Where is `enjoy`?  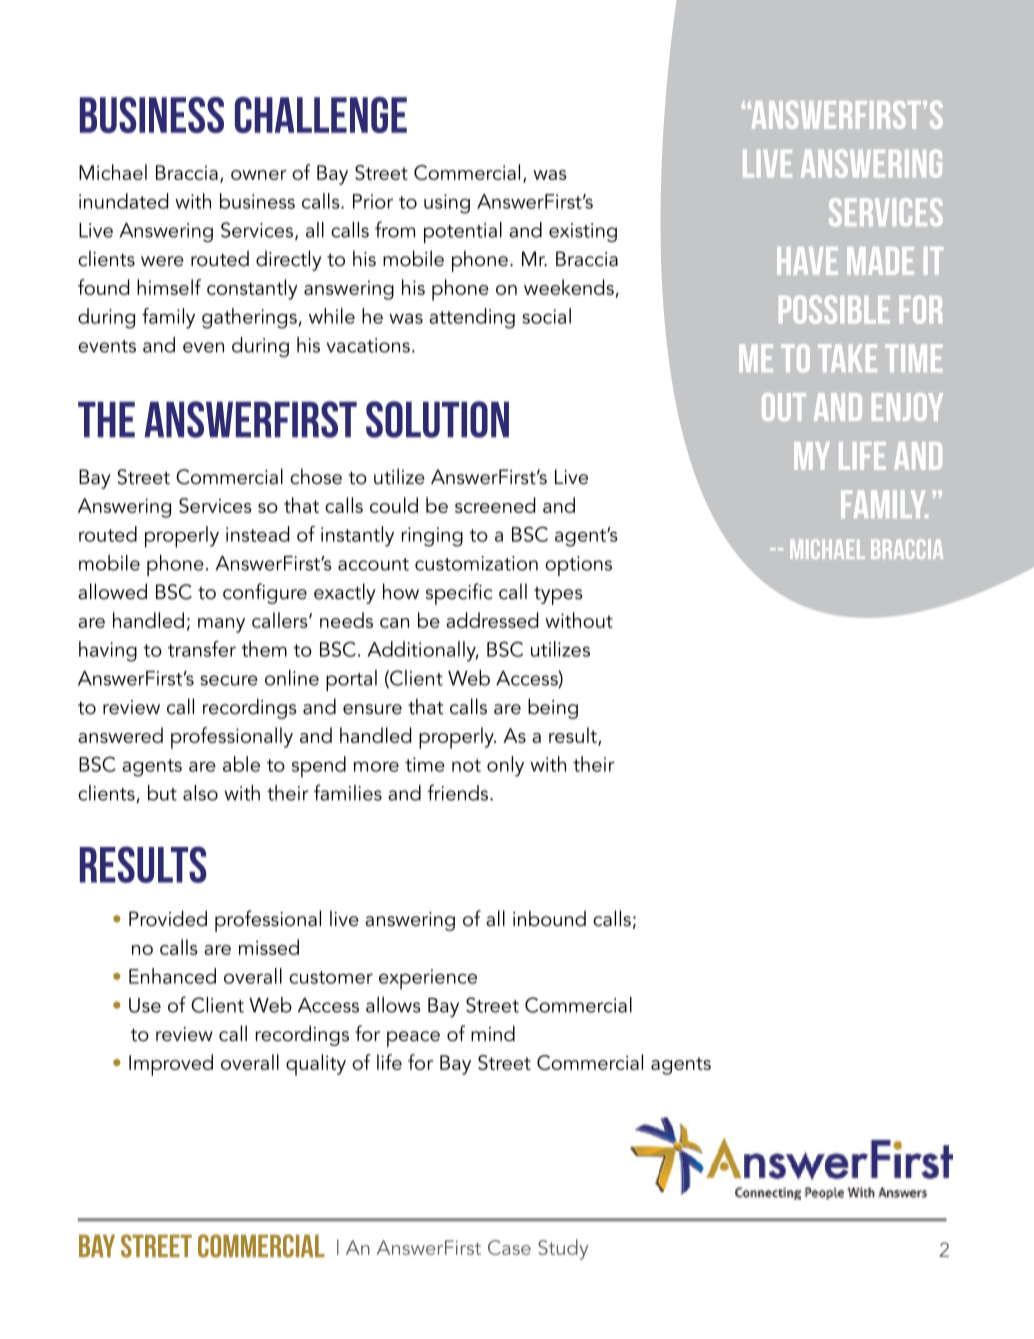
enjoy is located at coordinates (907, 407).
